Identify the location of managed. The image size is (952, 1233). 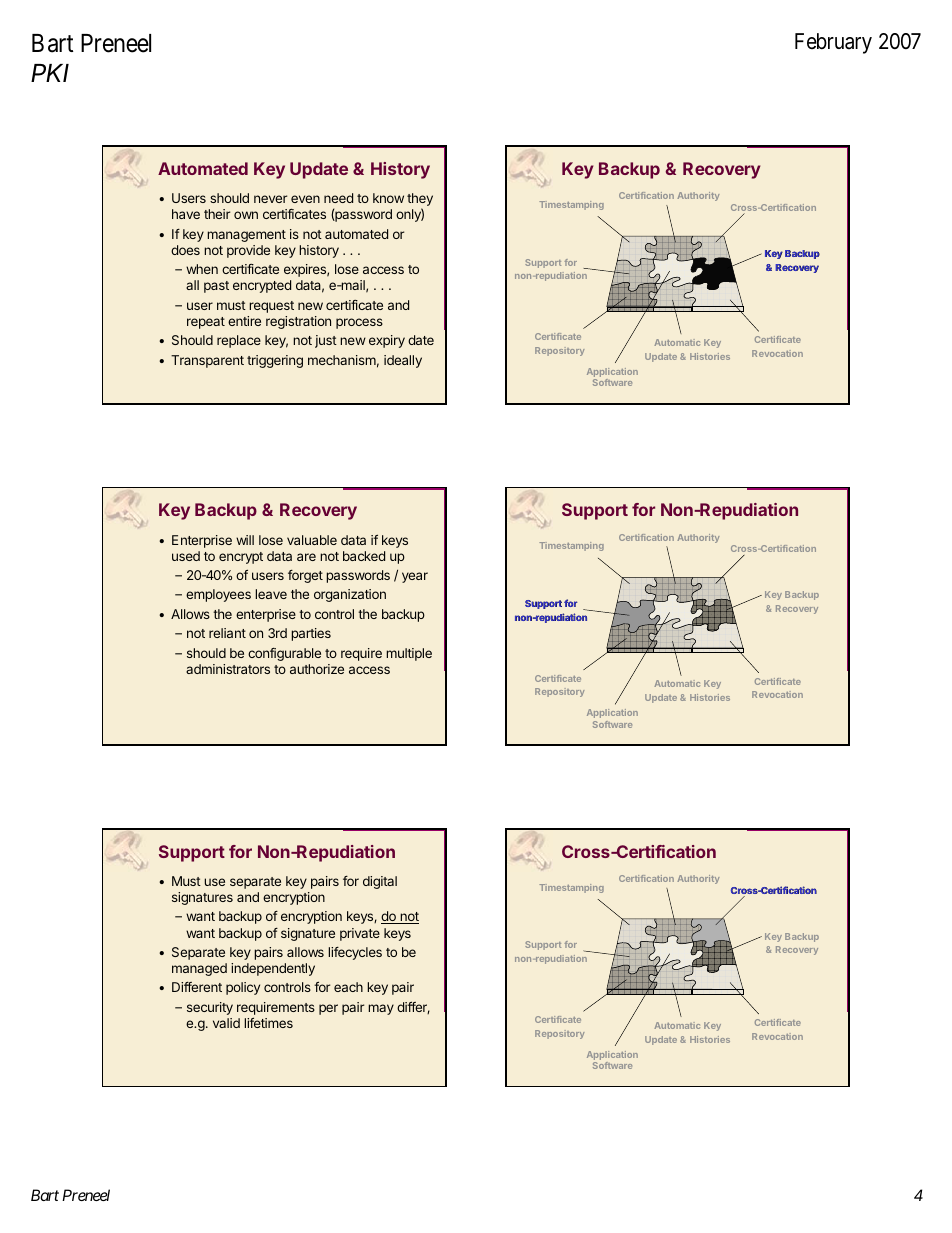
(199, 969).
